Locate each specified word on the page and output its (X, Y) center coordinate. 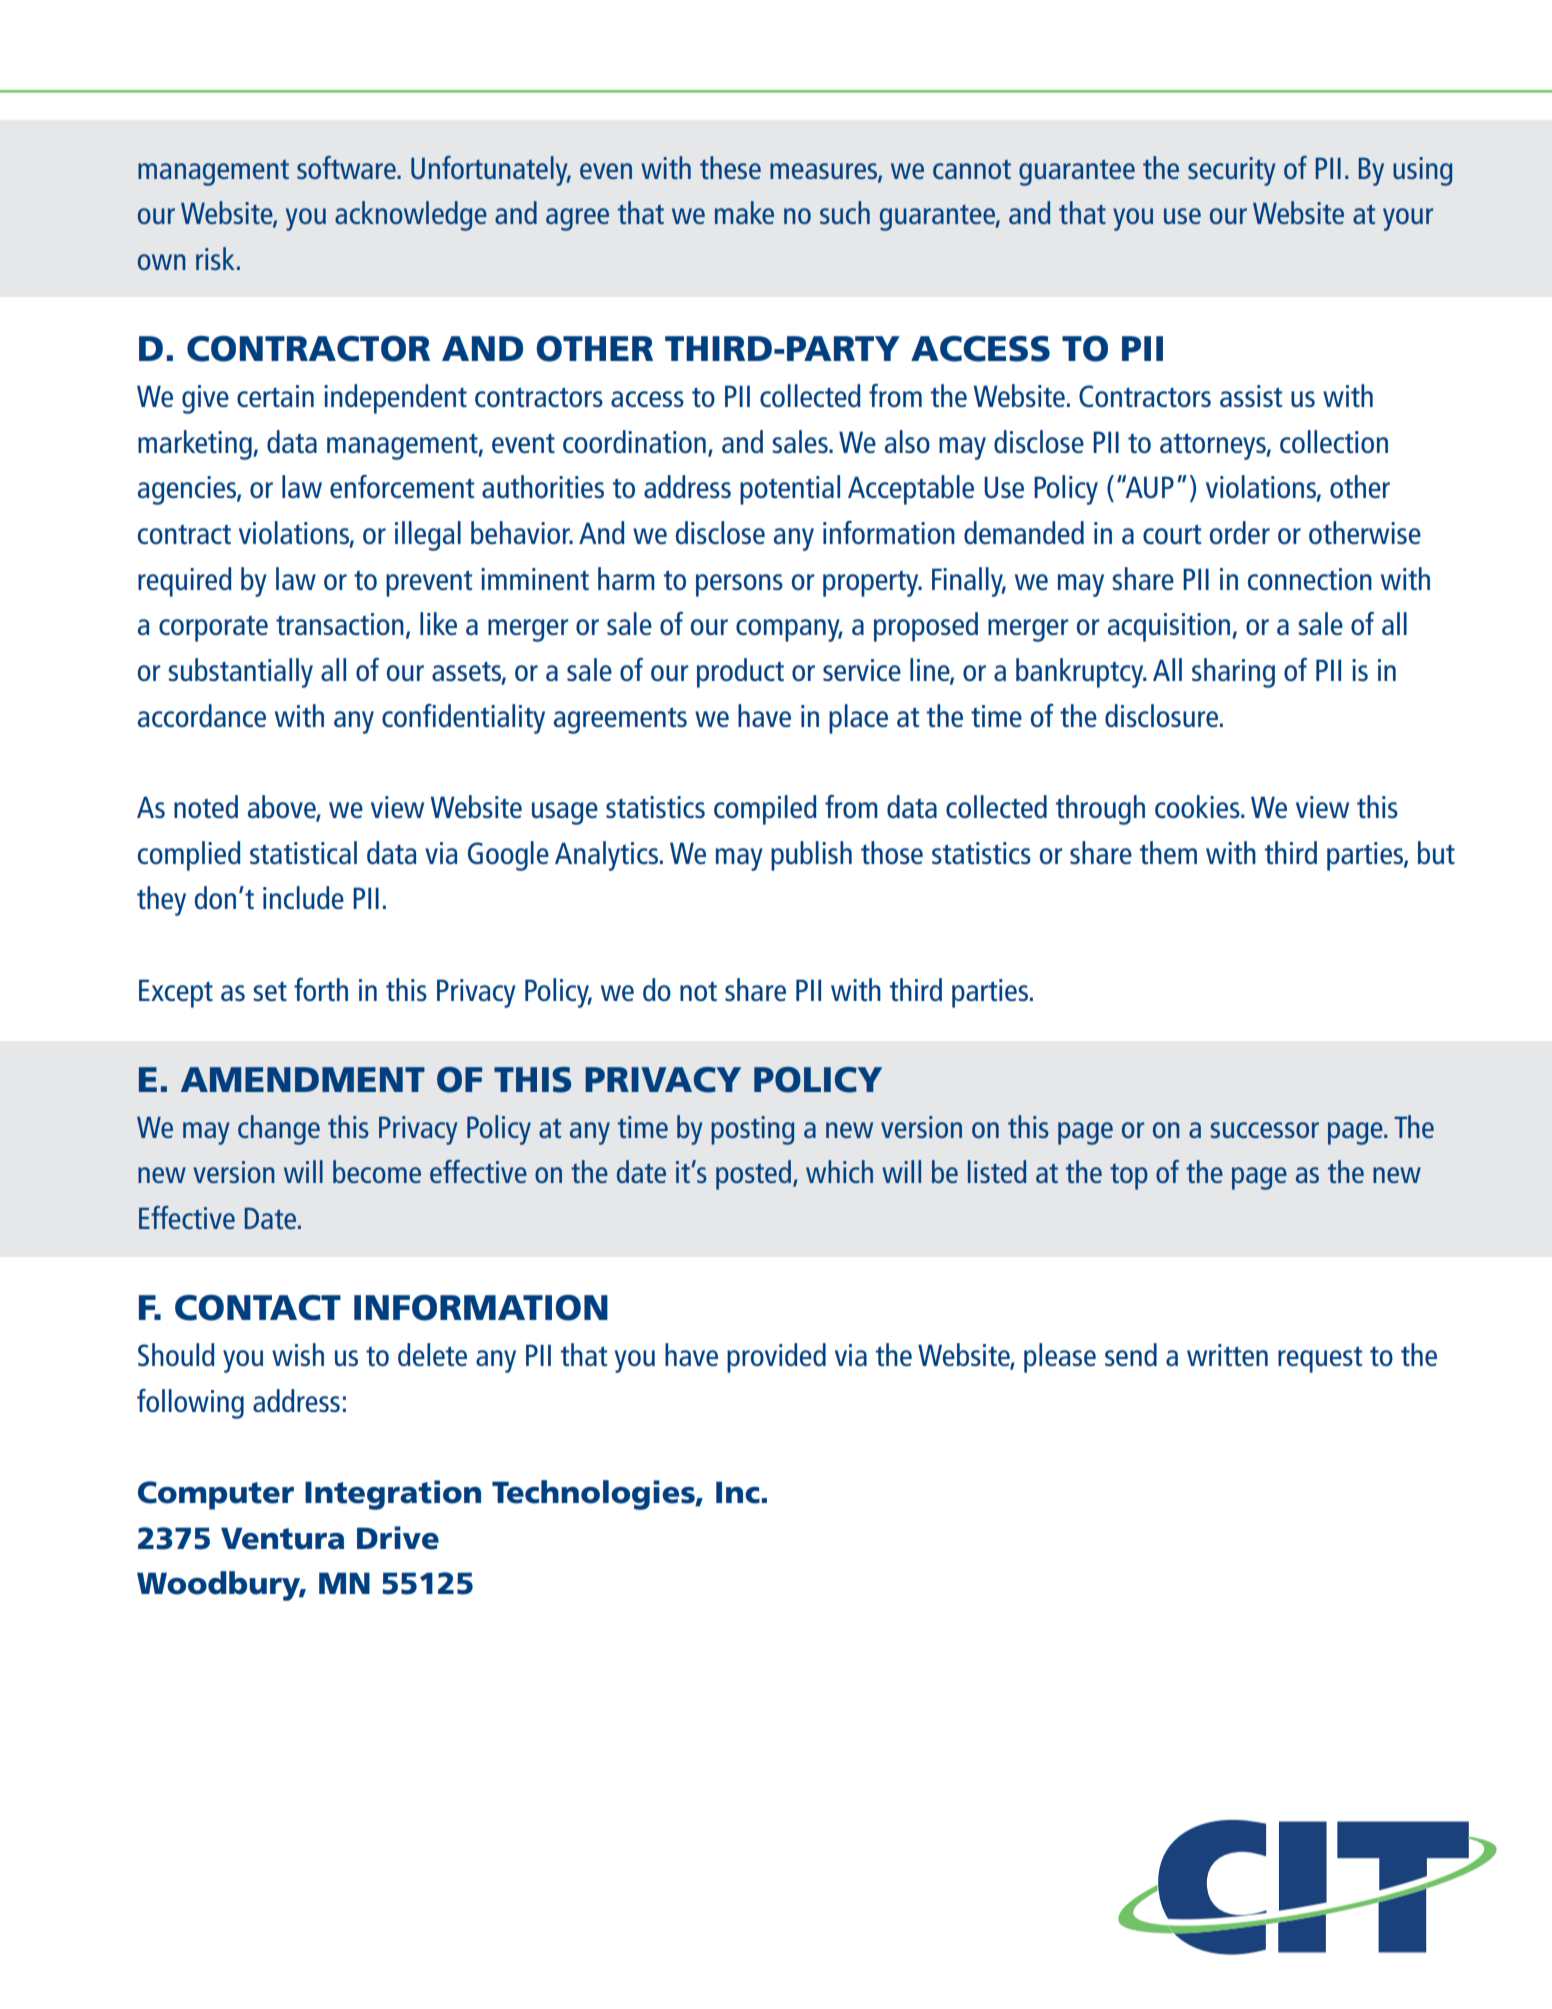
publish (811, 856)
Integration (393, 1495)
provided (776, 1358)
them (1168, 852)
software (347, 167)
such (845, 212)
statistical (303, 852)
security (1232, 171)
